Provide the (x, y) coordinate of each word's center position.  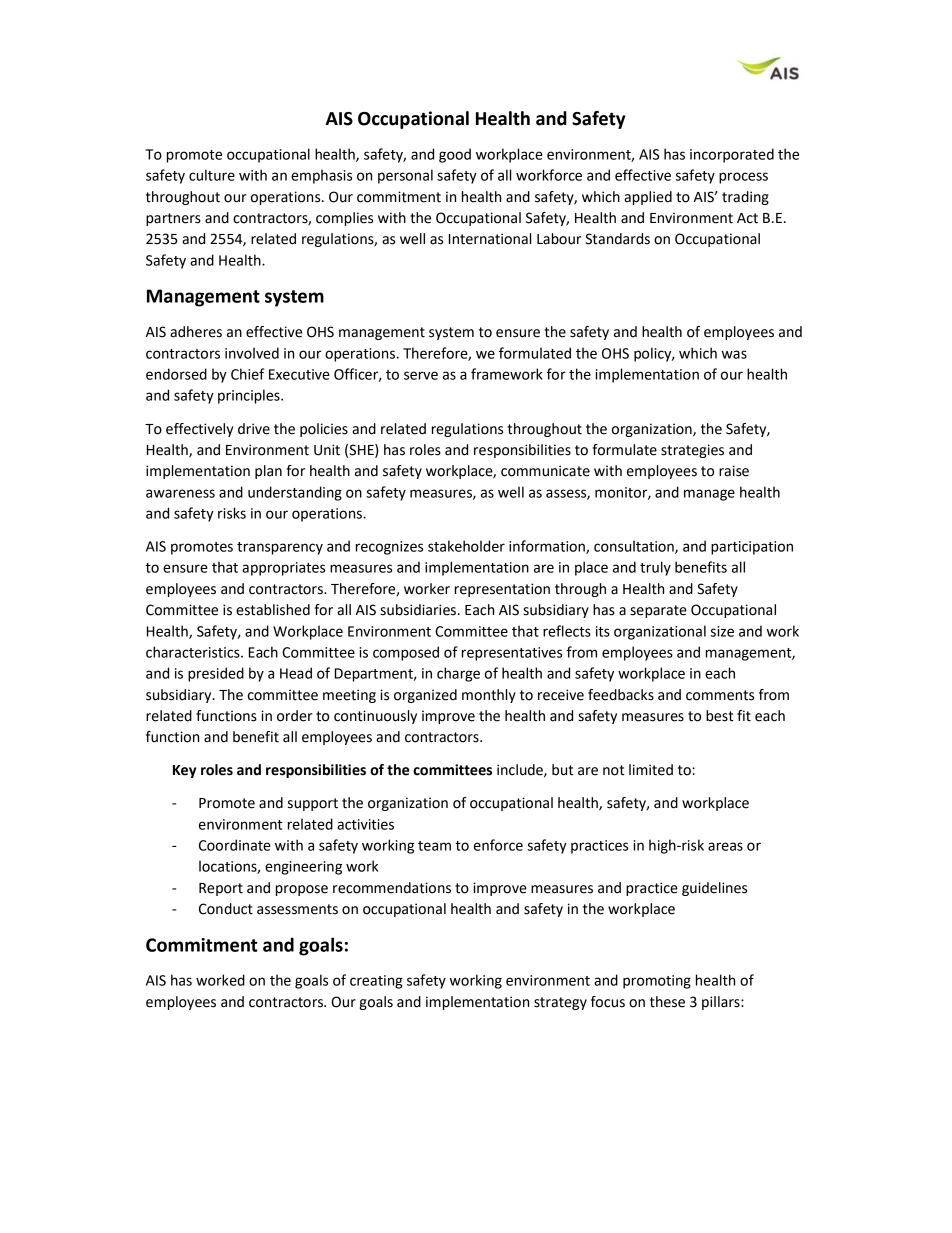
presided (216, 674)
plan (268, 472)
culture (212, 175)
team (434, 846)
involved (252, 353)
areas (725, 846)
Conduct (226, 909)
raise (734, 471)
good (455, 155)
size (722, 631)
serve (421, 375)
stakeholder (466, 546)
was (734, 354)
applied (648, 198)
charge (458, 674)
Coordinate (235, 845)
